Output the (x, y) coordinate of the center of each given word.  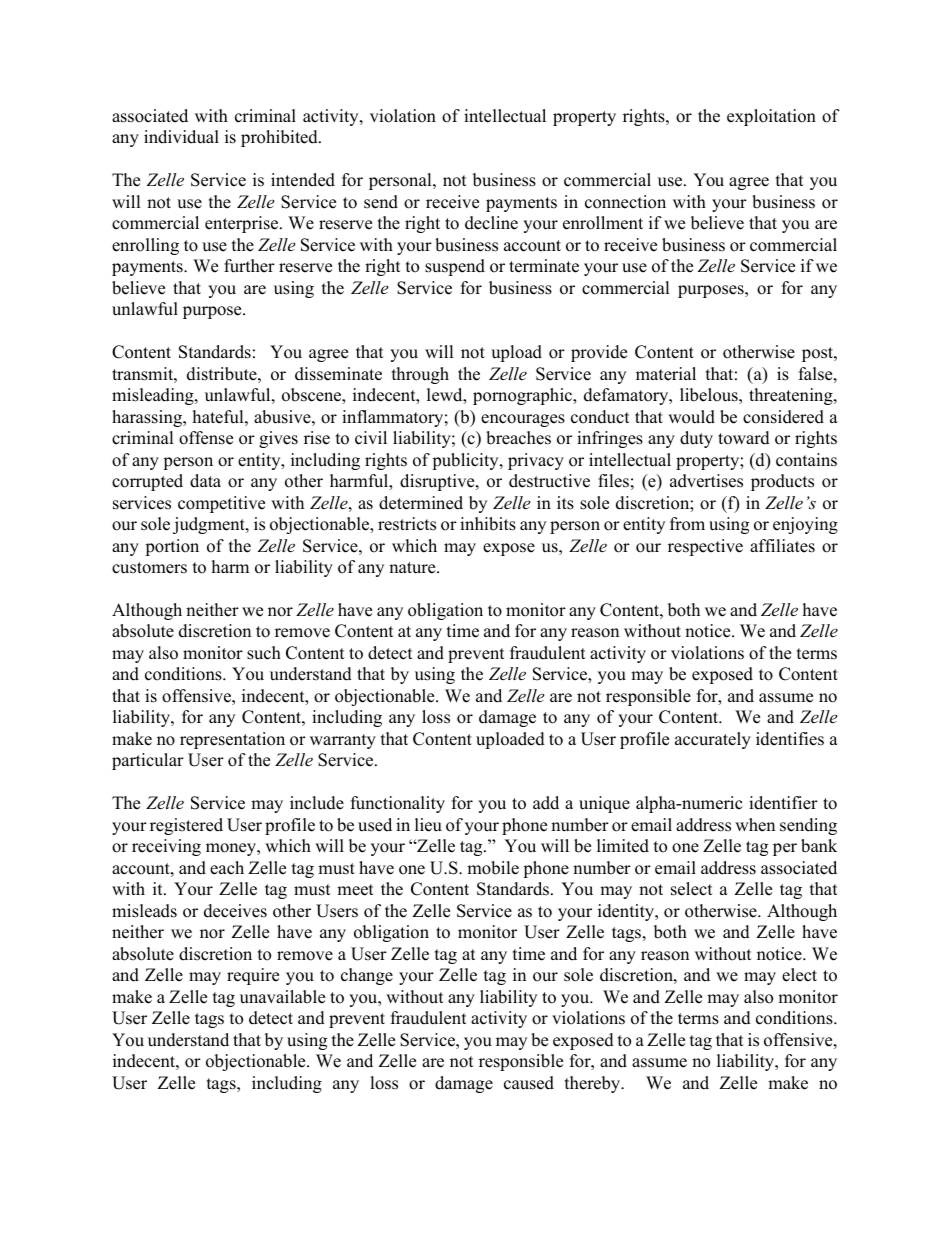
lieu (428, 825)
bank (819, 846)
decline (491, 223)
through (420, 375)
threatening (792, 396)
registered (186, 826)
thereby (594, 1084)
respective (705, 547)
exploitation (771, 117)
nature (413, 568)
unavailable (282, 997)
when (755, 825)
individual (181, 137)
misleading (154, 396)
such (264, 653)
